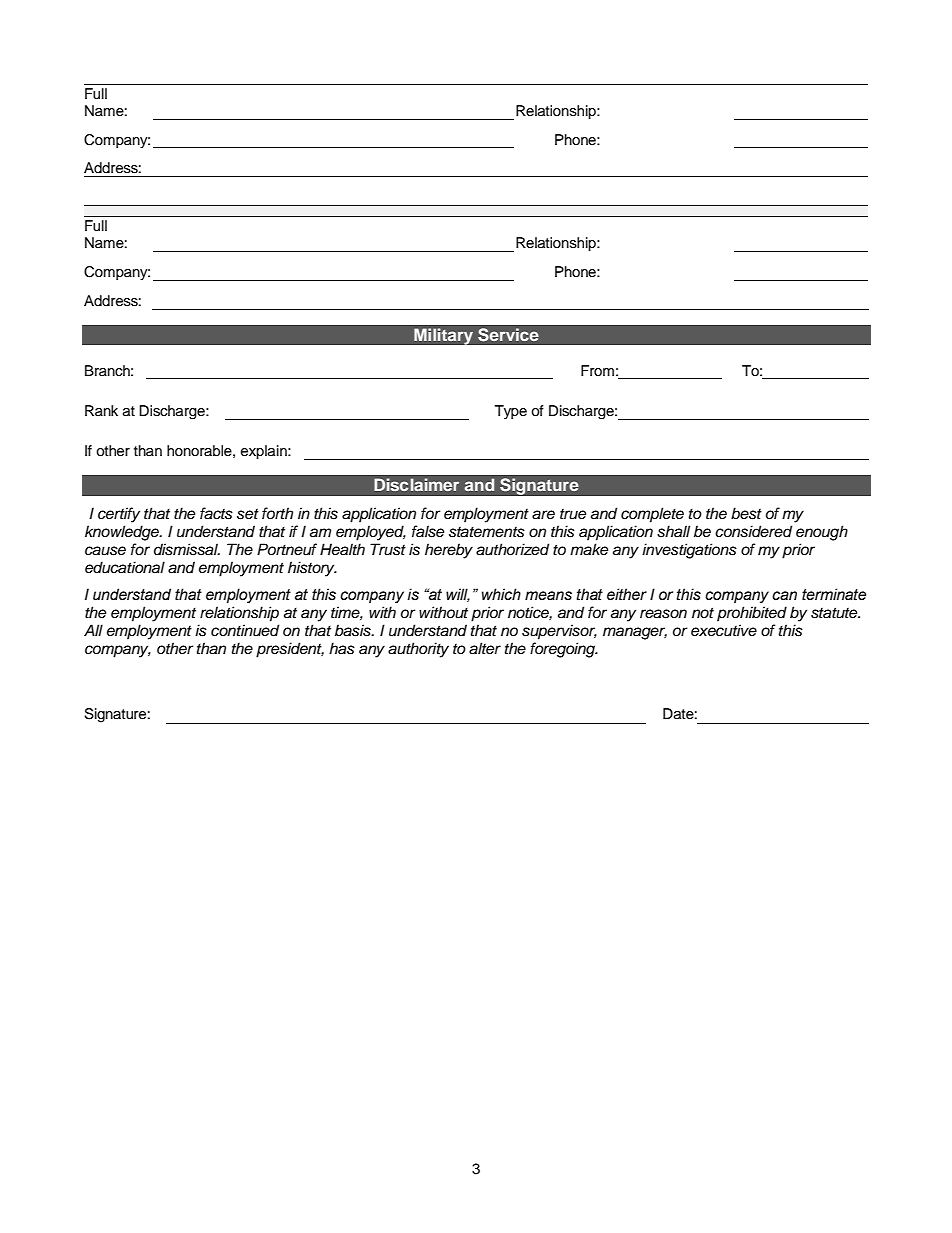 This document has width=952, height=1233. I want to click on From, so click(597, 370).
